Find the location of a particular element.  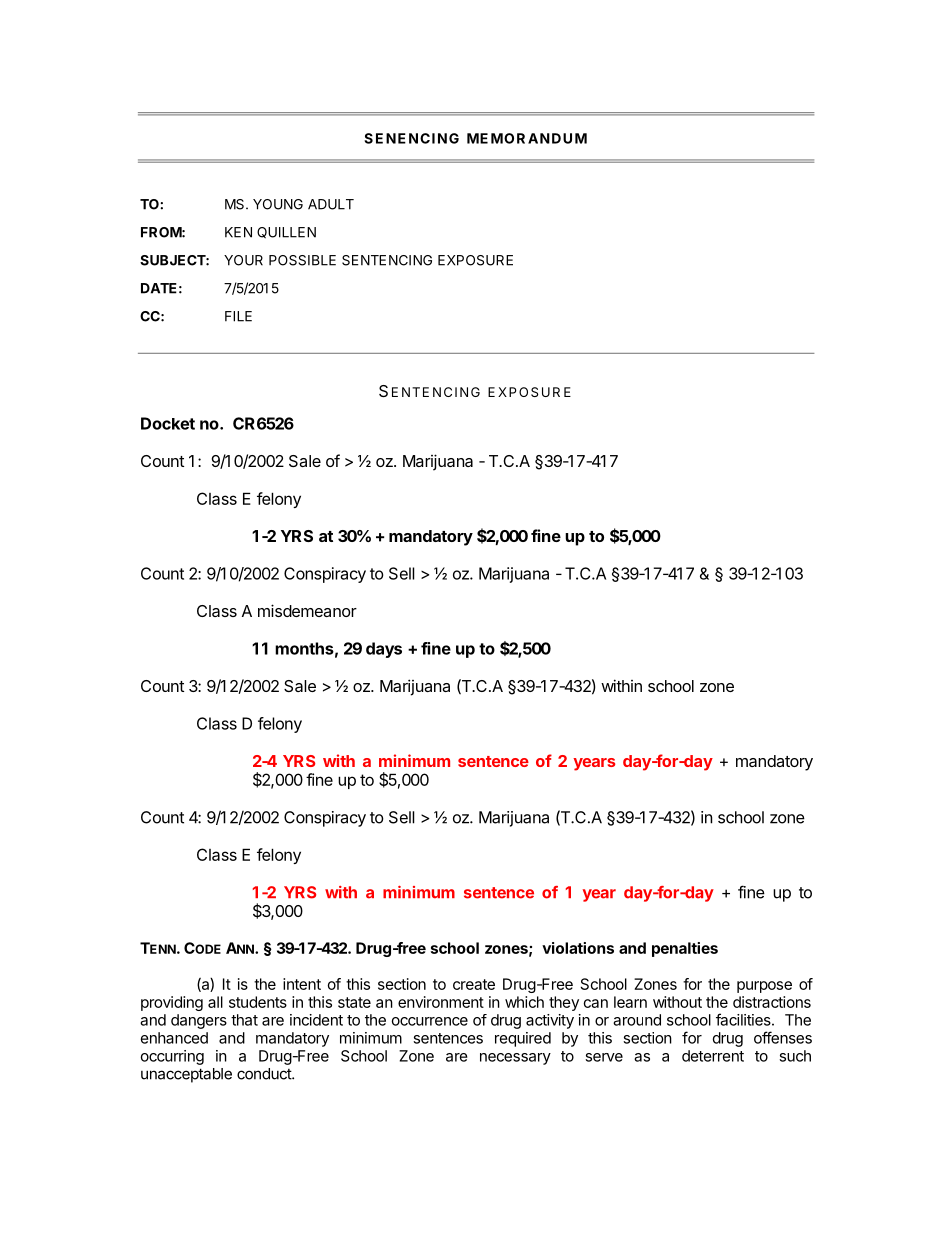

MEMORANDUM is located at coordinates (527, 138).
